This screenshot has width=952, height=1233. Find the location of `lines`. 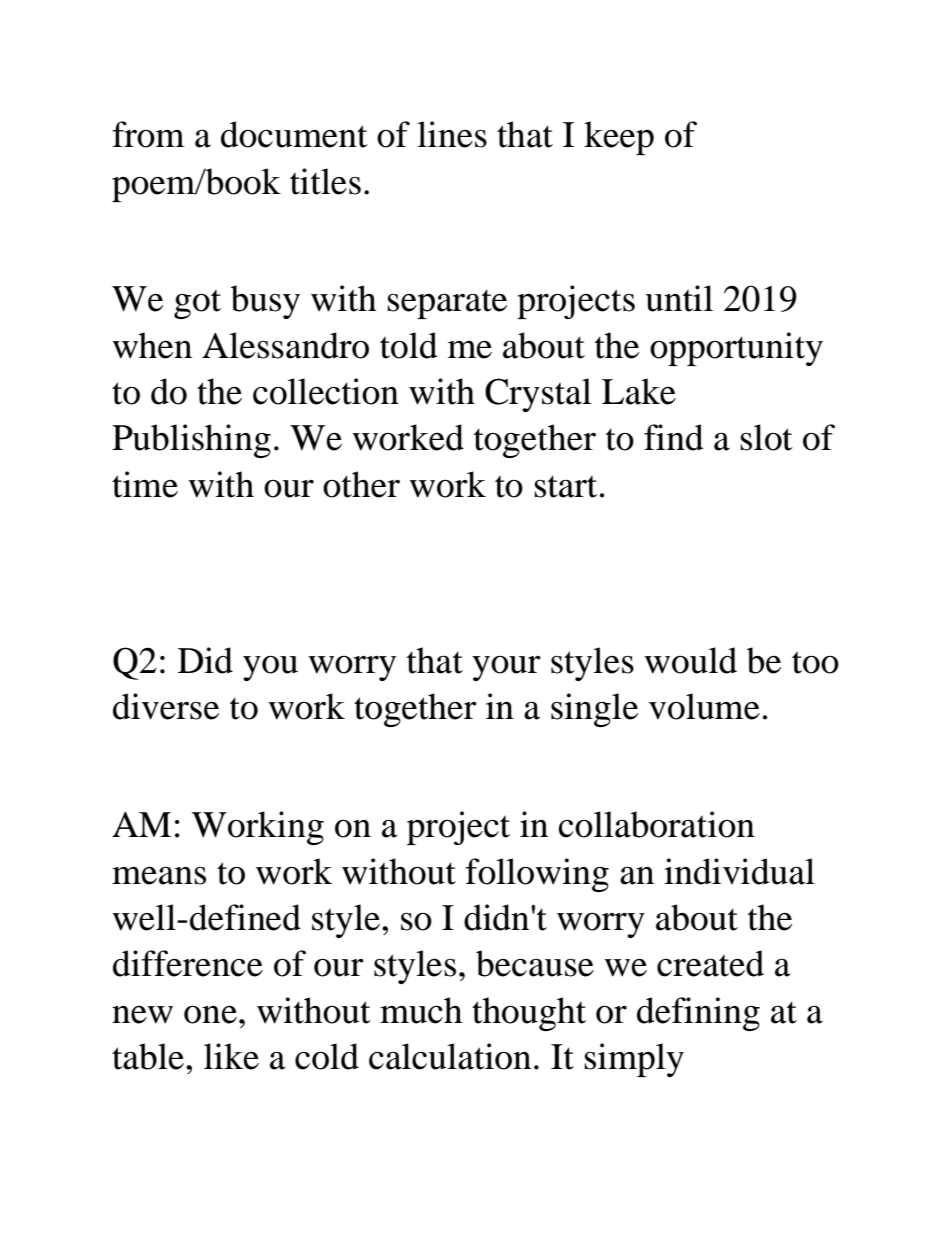

lines is located at coordinates (452, 134).
